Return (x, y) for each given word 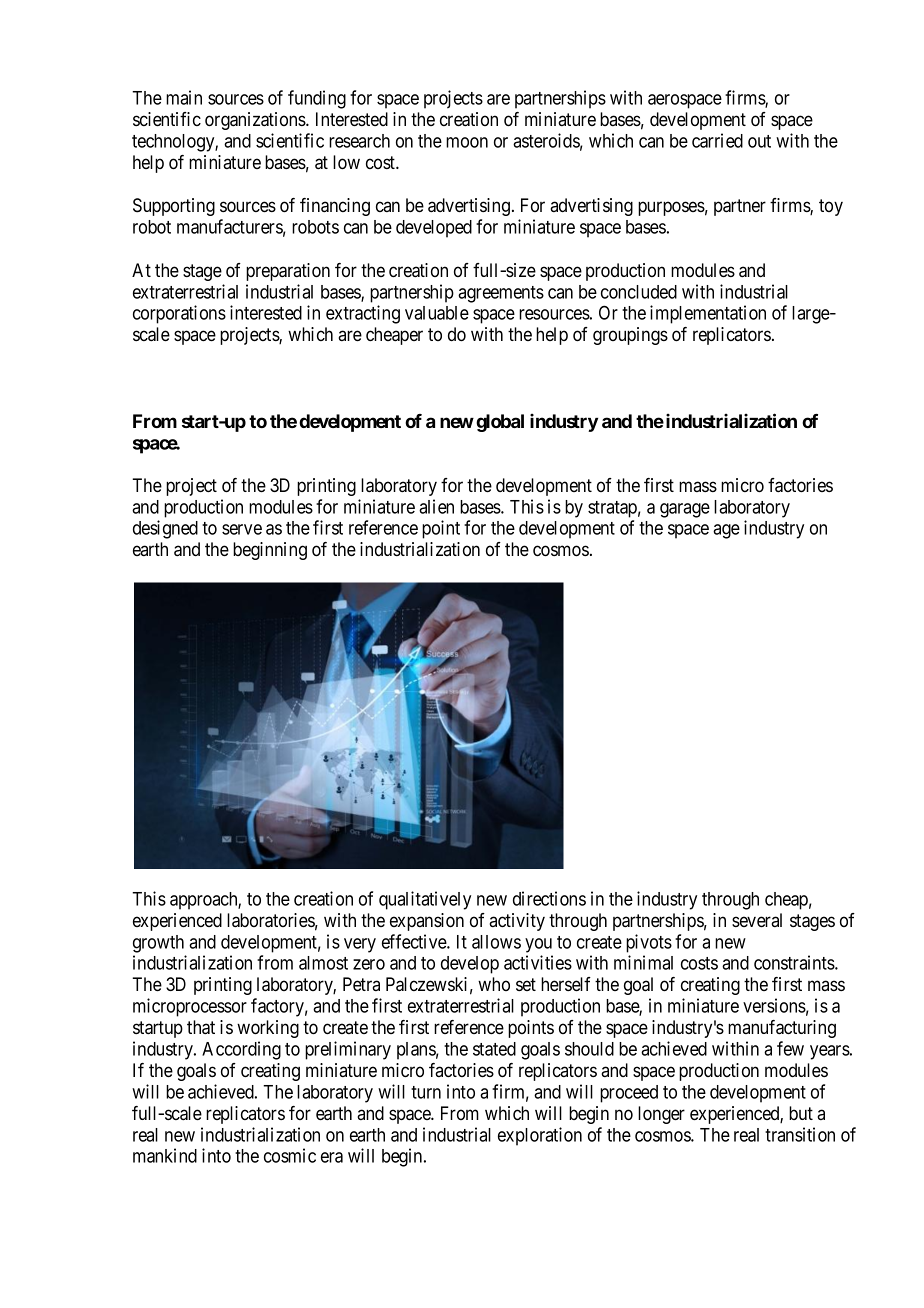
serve (242, 529)
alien (436, 506)
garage (685, 510)
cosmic (290, 1155)
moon (467, 142)
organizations (256, 121)
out (759, 141)
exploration (540, 1136)
